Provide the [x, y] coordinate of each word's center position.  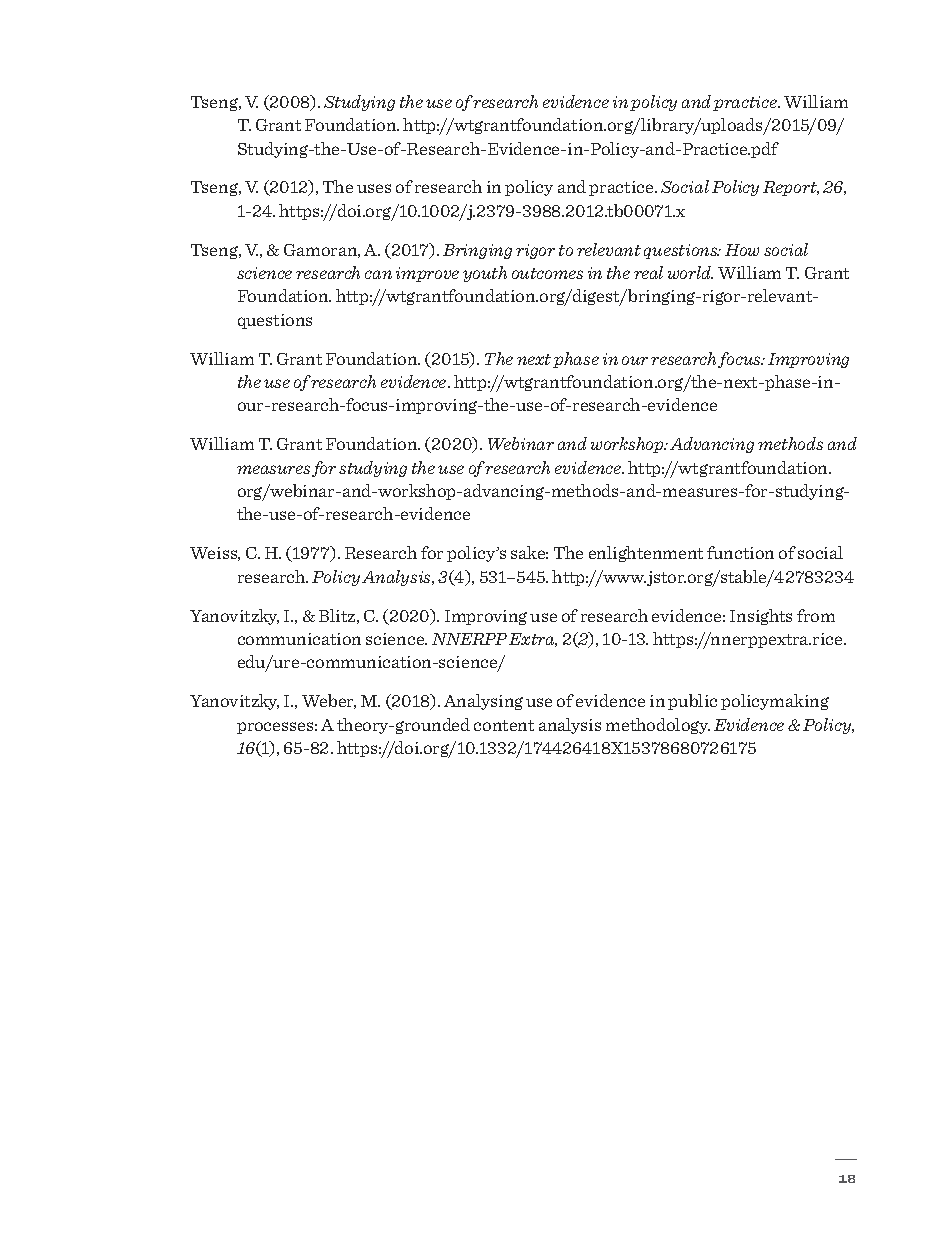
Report [791, 188]
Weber [329, 701]
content [504, 725]
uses [374, 188]
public [692, 702]
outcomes [547, 273]
